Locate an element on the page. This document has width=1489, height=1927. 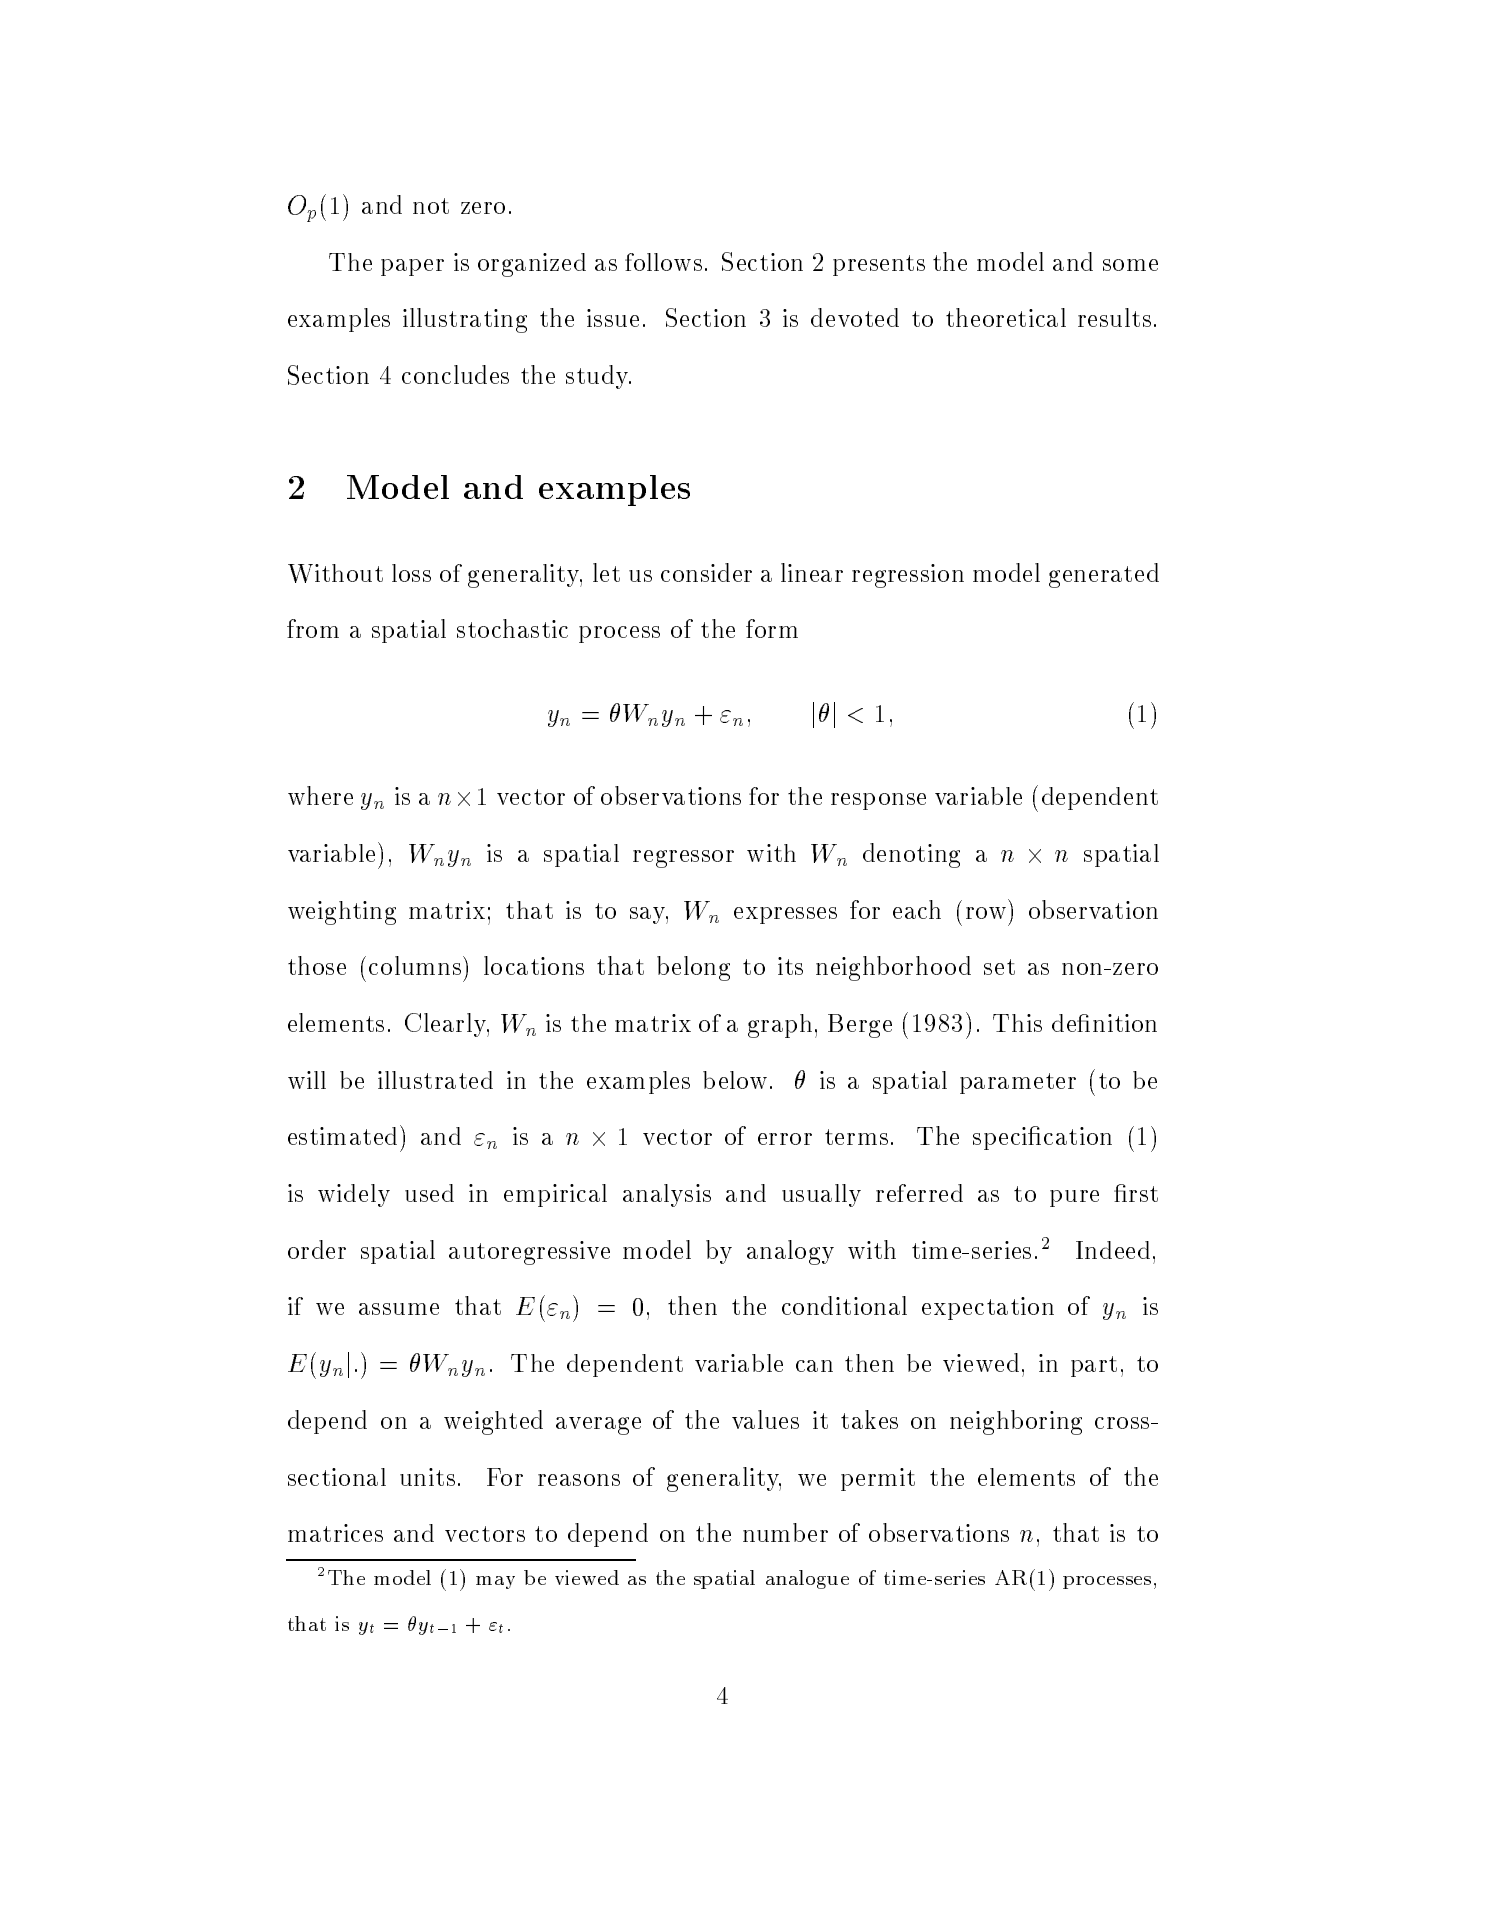
consider is located at coordinates (706, 572).
